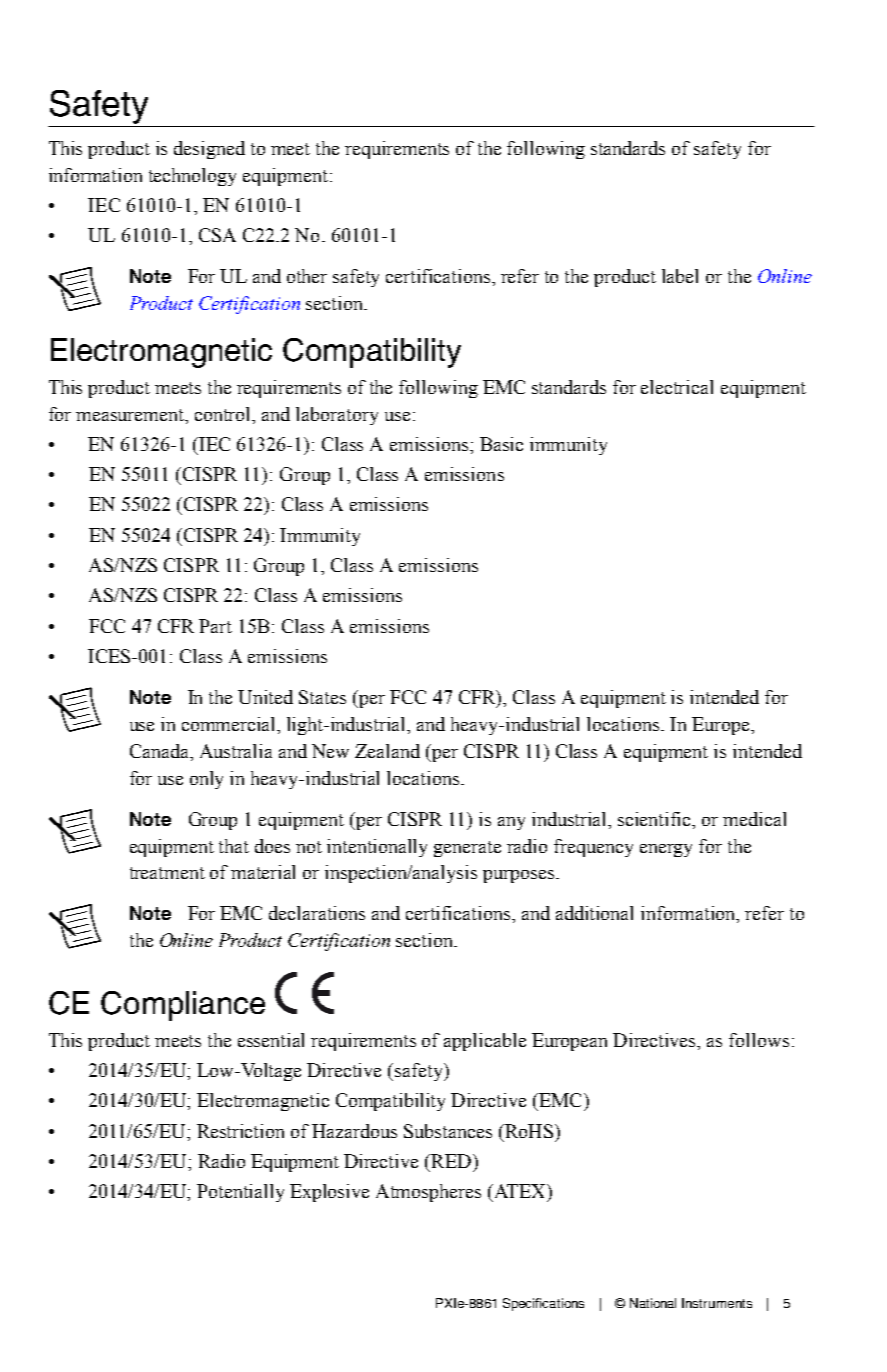  What do you see at coordinates (387, 751) in the document?
I see `Zealand` at bounding box center [387, 751].
